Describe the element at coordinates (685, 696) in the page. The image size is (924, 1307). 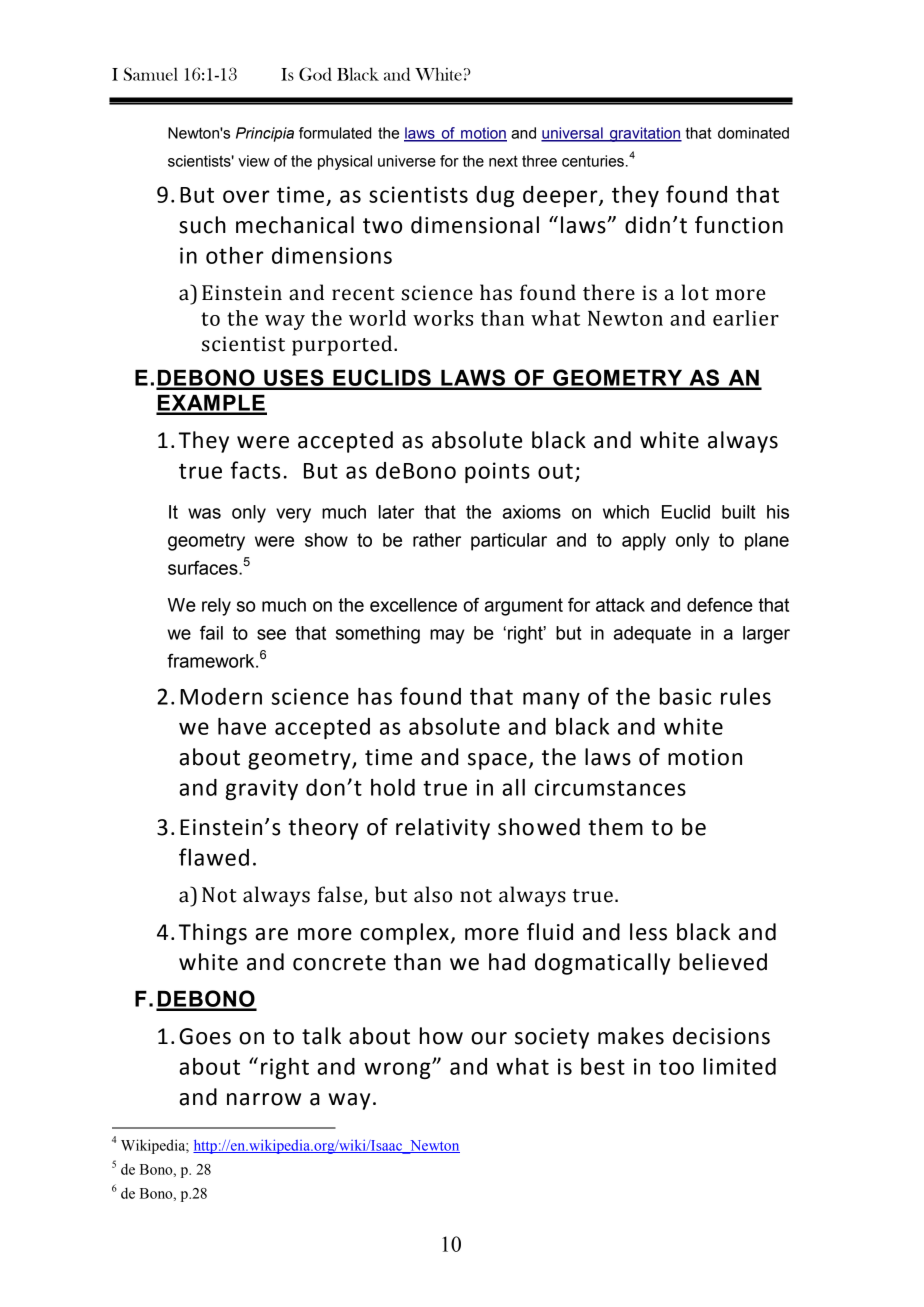
I see `basic` at that location.
